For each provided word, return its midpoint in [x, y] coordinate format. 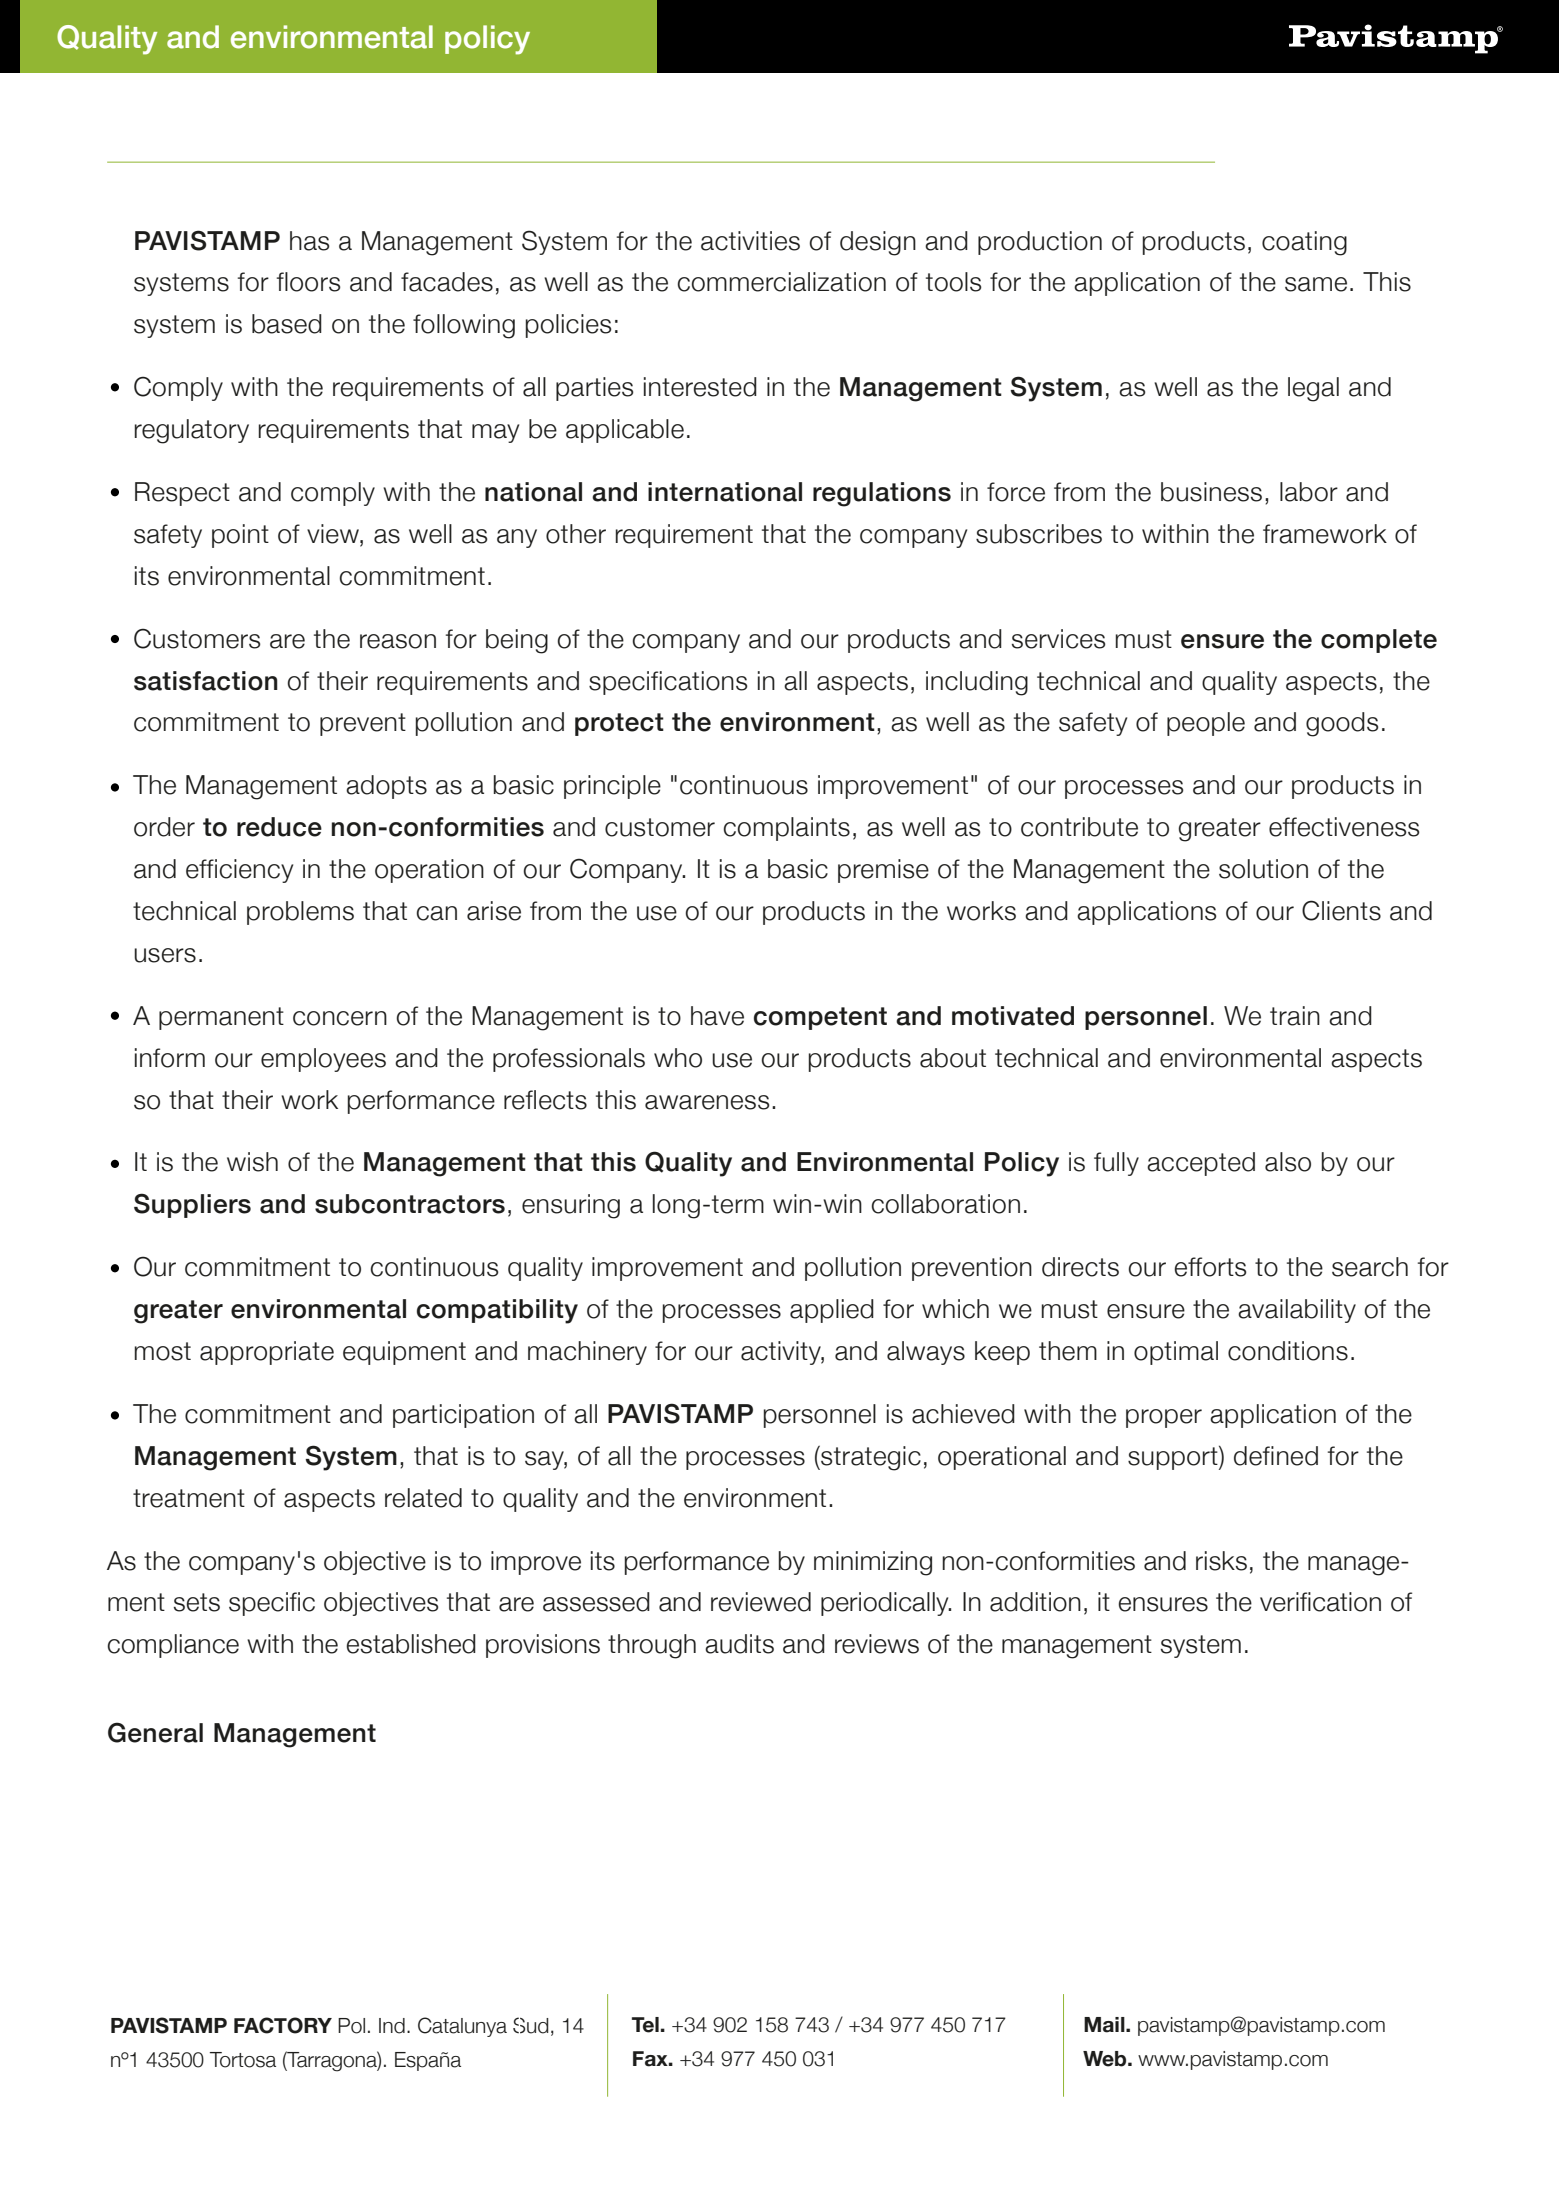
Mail [1105, 2025]
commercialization [781, 282]
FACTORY [283, 2025]
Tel [645, 2025]
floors [309, 282]
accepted [1201, 1164]
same [1316, 284]
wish [252, 1162]
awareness [707, 1102]
